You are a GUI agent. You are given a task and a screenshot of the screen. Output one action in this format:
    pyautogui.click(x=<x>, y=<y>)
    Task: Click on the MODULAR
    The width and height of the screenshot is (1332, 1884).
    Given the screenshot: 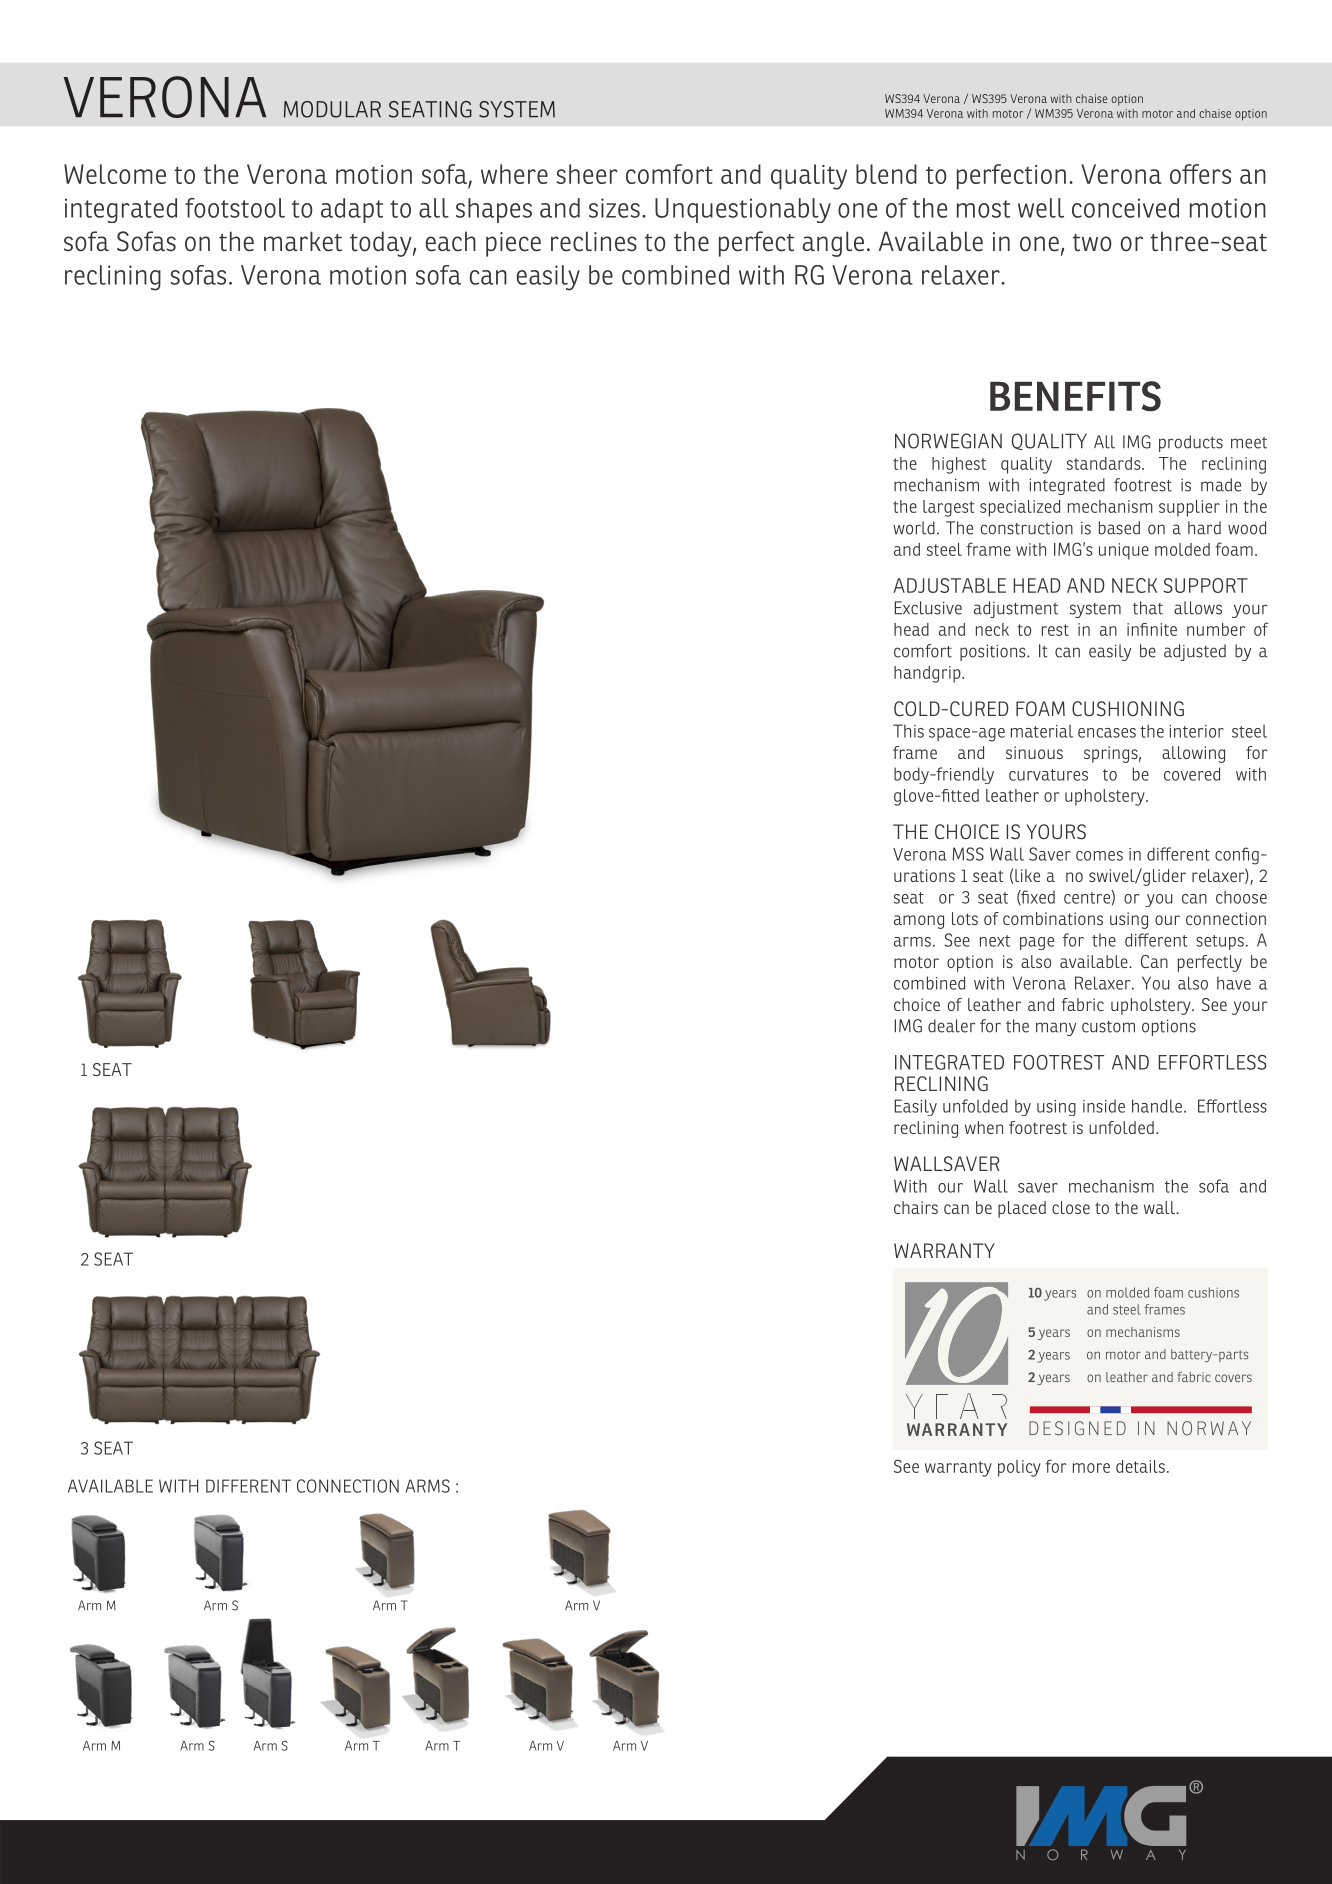 What is the action you would take?
    pyautogui.click(x=332, y=109)
